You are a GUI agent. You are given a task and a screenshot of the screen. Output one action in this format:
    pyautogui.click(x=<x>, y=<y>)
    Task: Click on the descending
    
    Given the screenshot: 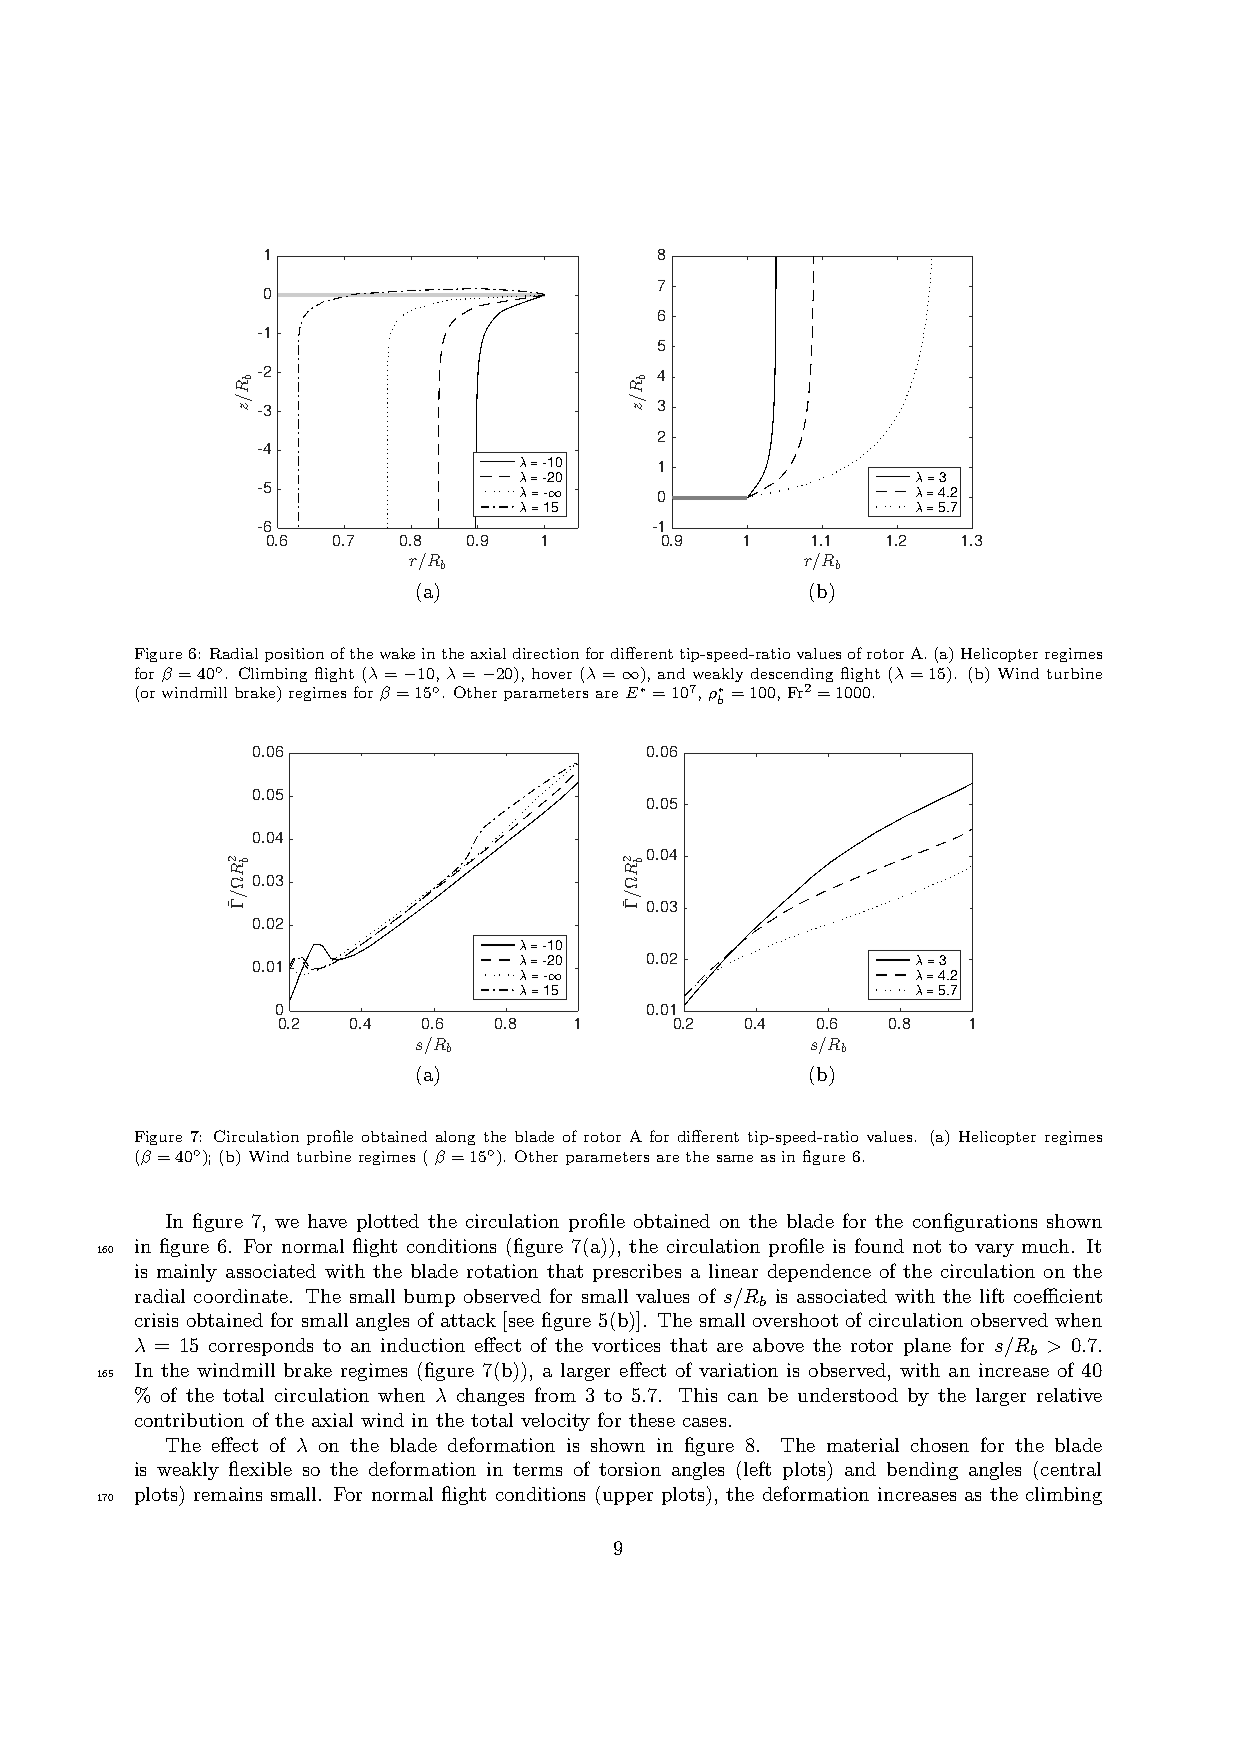 What is the action you would take?
    pyautogui.click(x=792, y=676)
